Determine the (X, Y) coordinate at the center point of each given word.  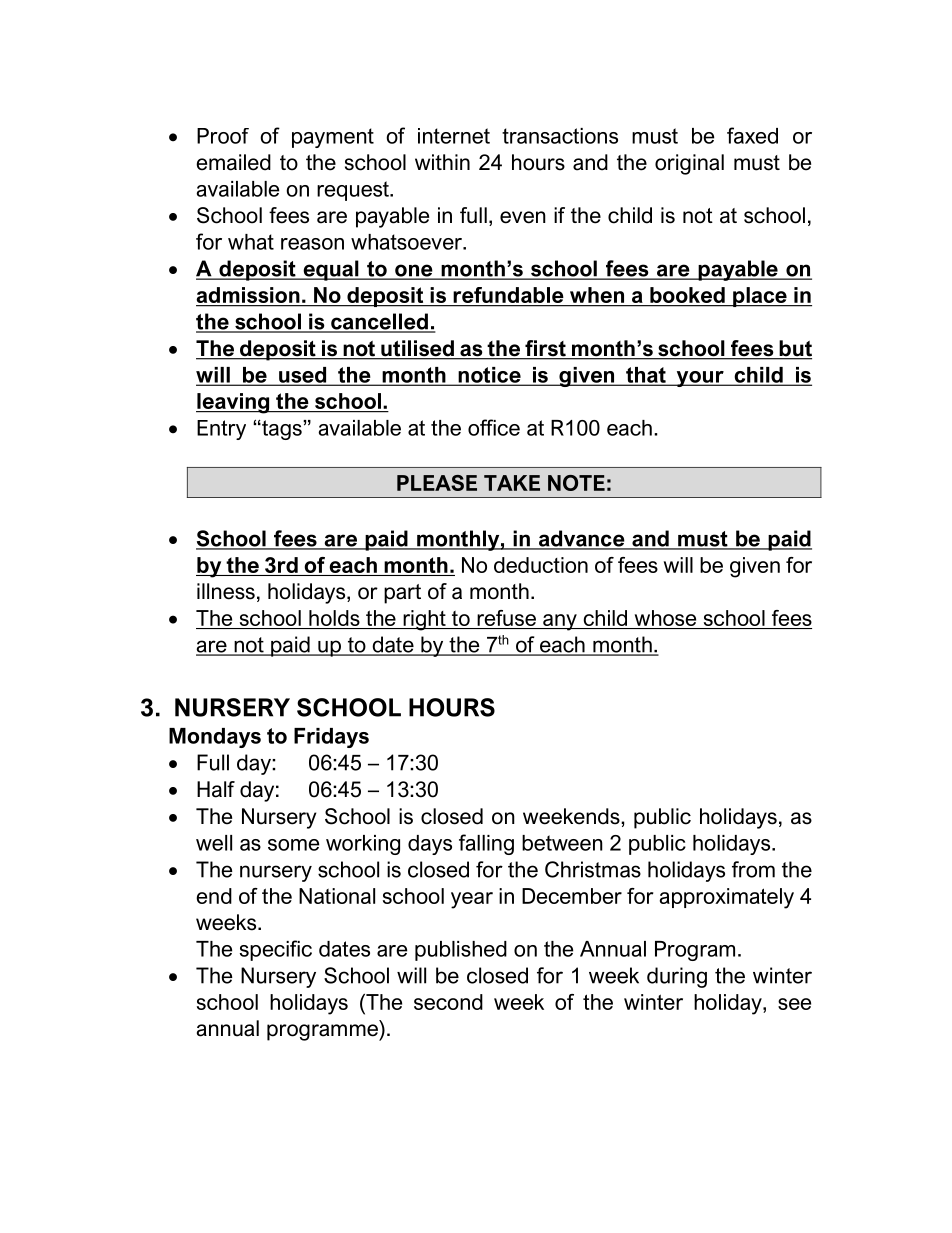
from (753, 869)
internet (454, 136)
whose (665, 618)
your (700, 379)
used (303, 376)
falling (486, 844)
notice (489, 376)
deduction (541, 565)
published (461, 951)
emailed (233, 162)
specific (276, 950)
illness (226, 591)
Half (216, 789)
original (689, 164)
